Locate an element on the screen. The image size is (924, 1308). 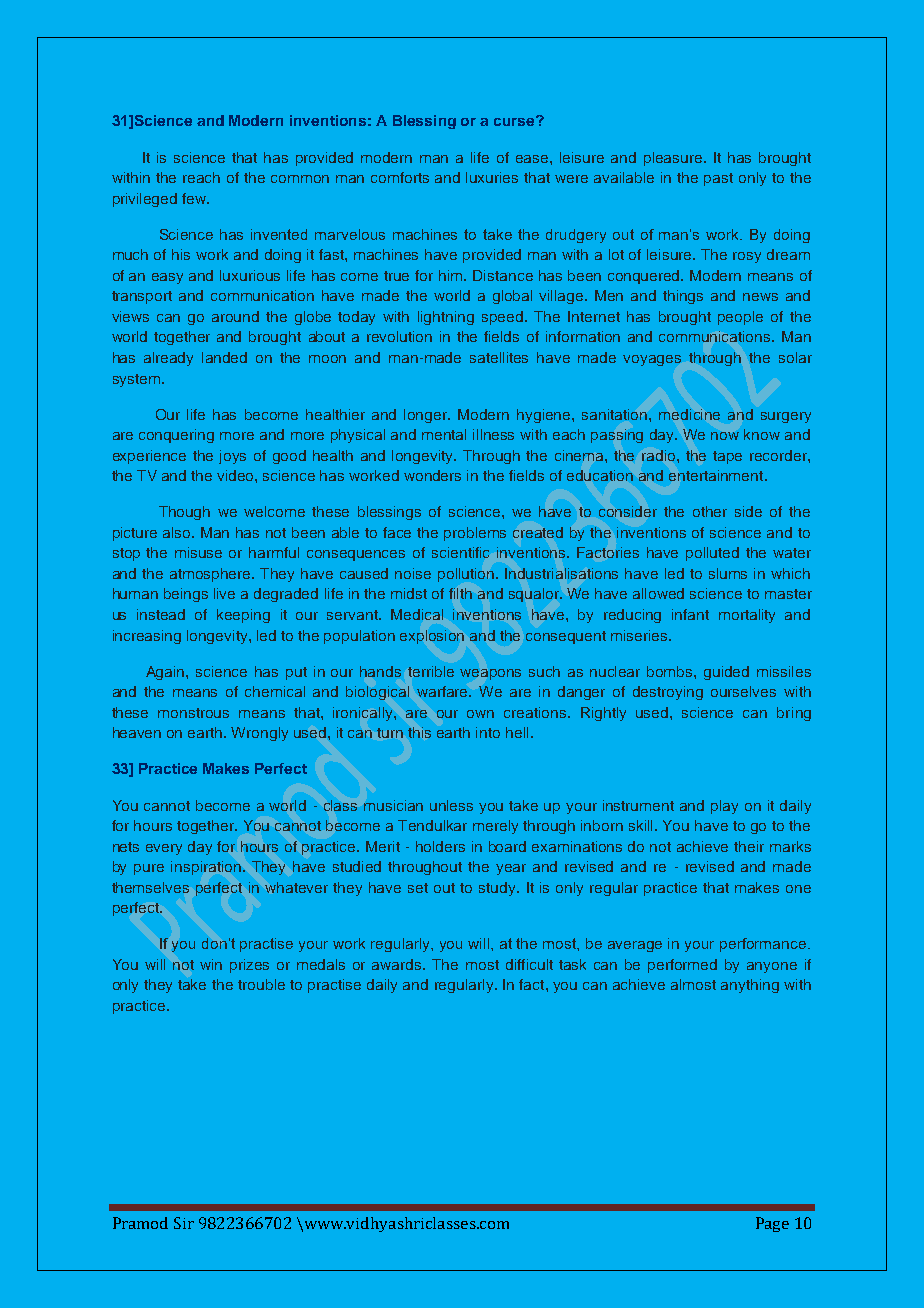
luxuries is located at coordinates (492, 177).
